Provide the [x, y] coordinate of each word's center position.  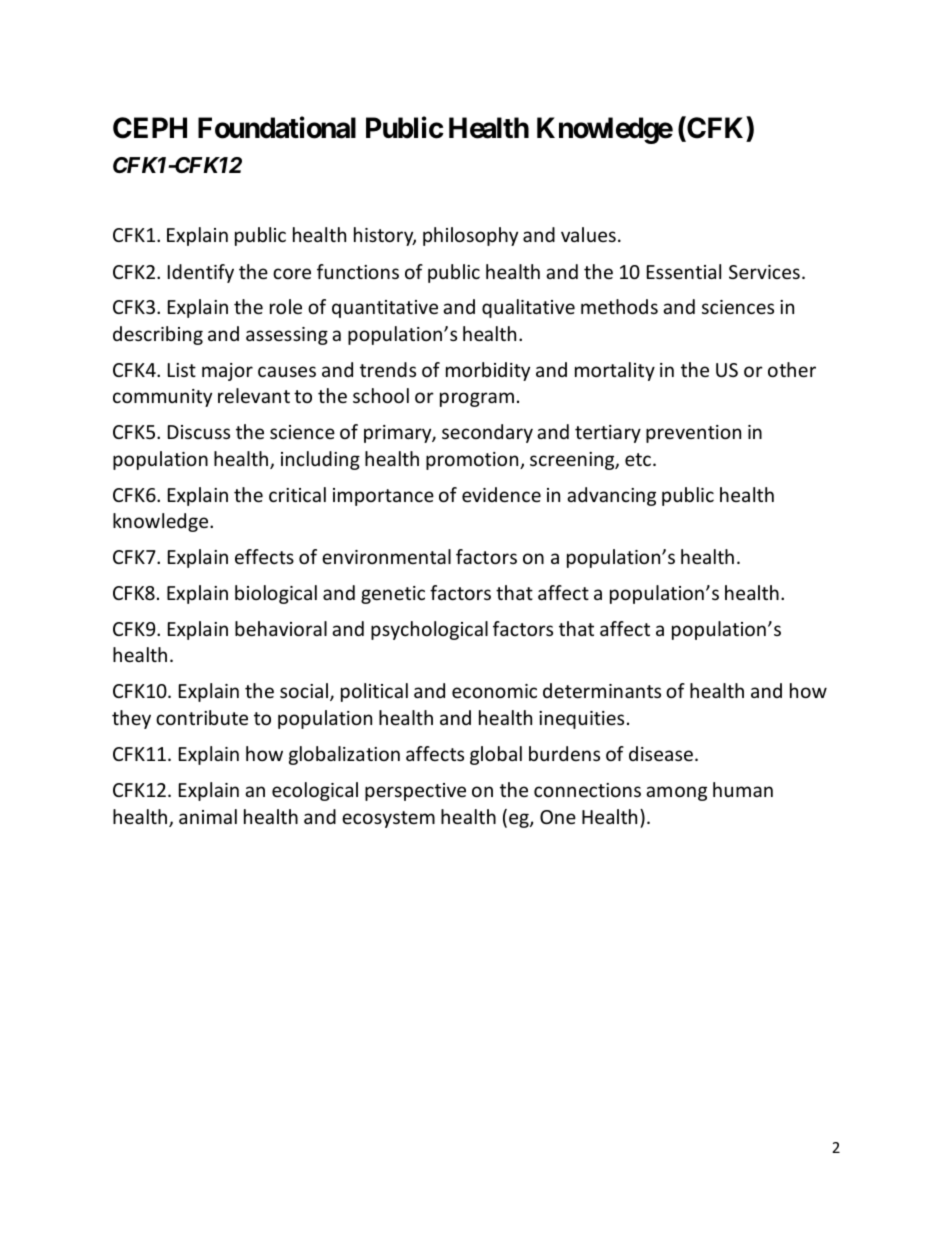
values [588, 234]
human [743, 789]
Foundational [277, 127]
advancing [611, 496]
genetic [393, 595]
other [792, 369]
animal [208, 816]
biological [276, 594]
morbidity [488, 371]
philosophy [470, 236]
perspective [415, 792]
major [227, 372]
